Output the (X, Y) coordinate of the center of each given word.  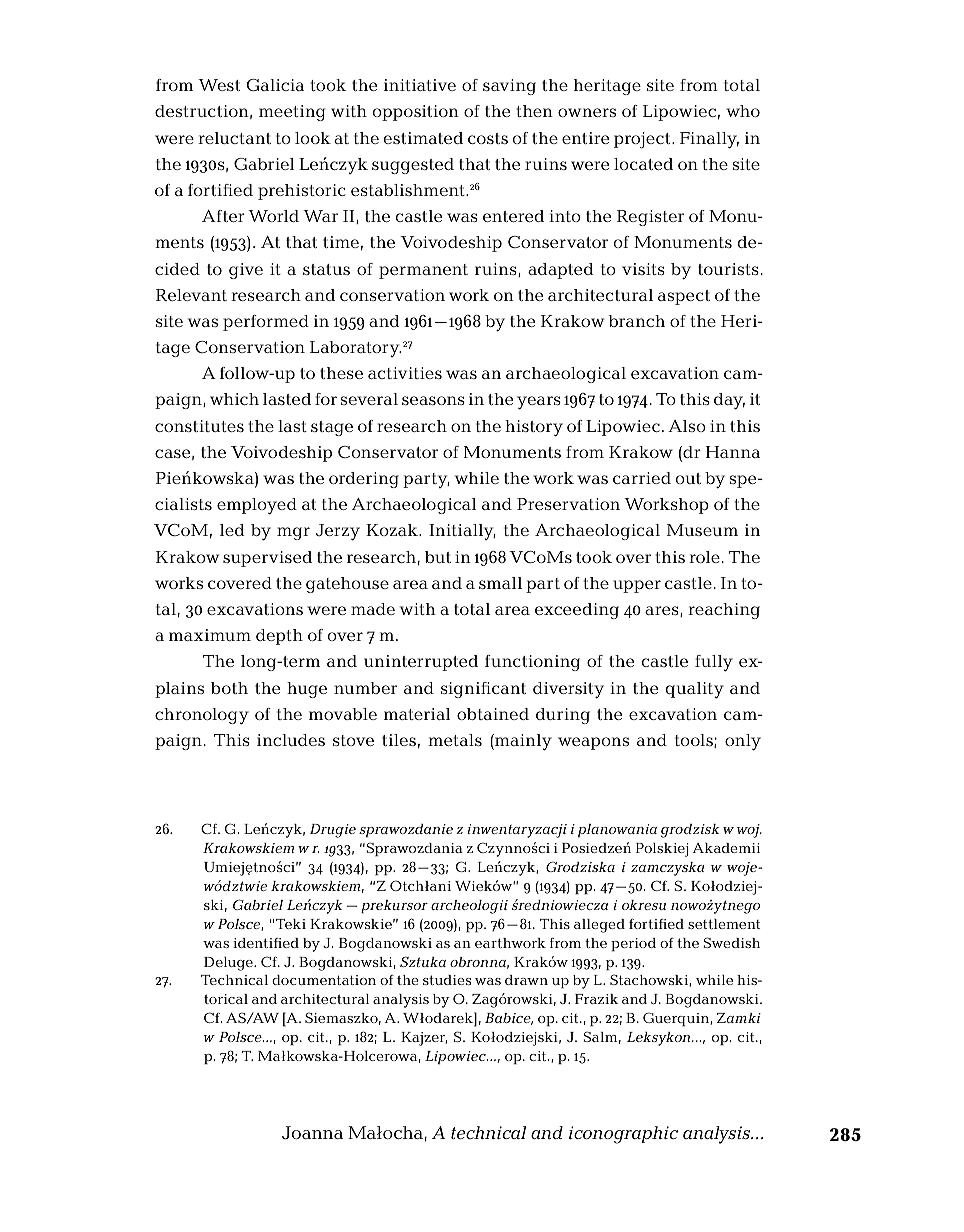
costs (488, 138)
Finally (709, 140)
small (500, 583)
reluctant (234, 138)
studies (447, 980)
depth (279, 637)
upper (637, 586)
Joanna (312, 1132)
